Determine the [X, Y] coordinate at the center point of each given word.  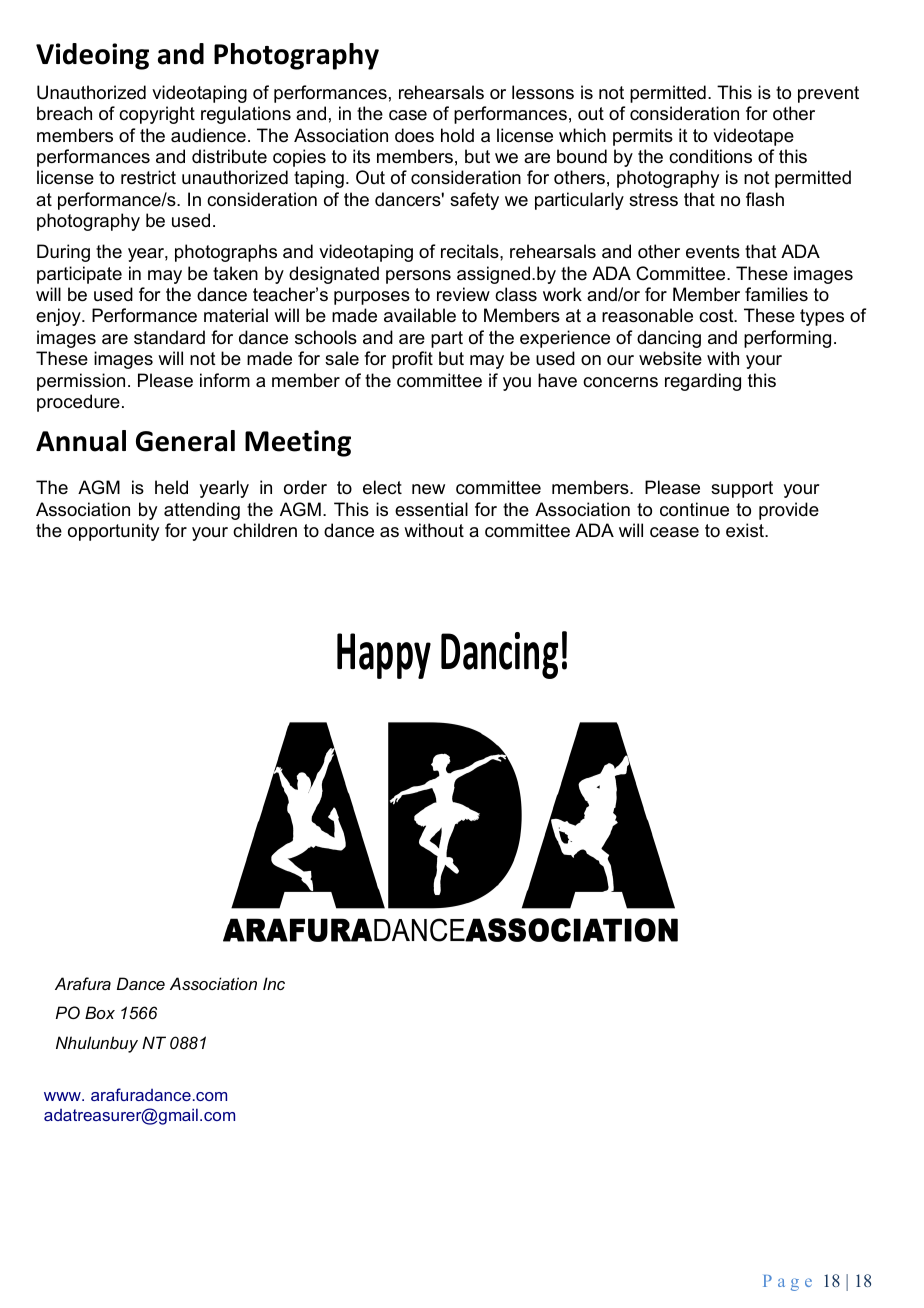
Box [100, 1012]
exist [746, 530]
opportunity [113, 532]
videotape [753, 137]
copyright [157, 115]
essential [431, 509]
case [408, 115]
